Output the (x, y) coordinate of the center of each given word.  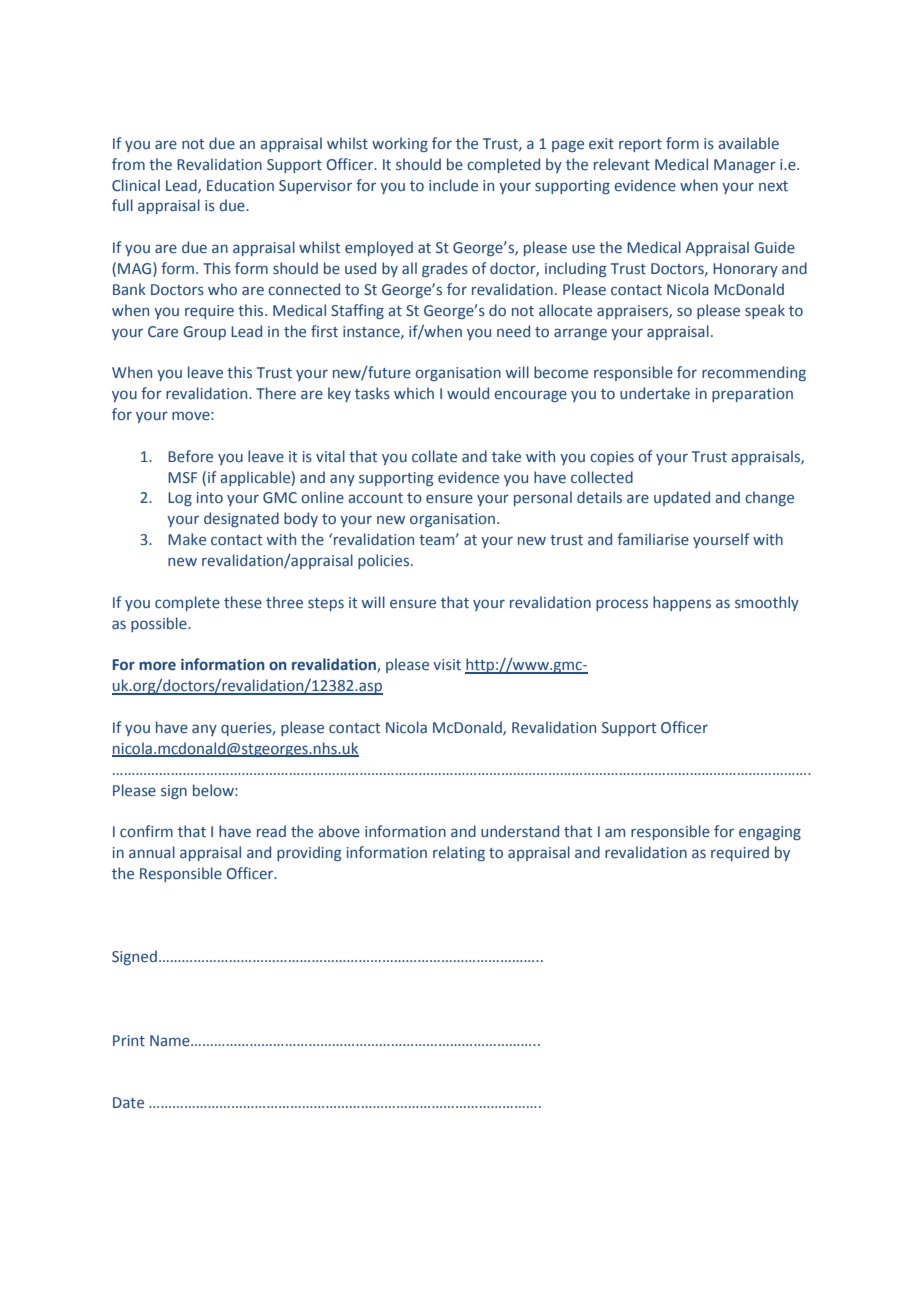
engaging (770, 833)
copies (612, 458)
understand (520, 831)
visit (447, 664)
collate (434, 456)
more (157, 666)
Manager (745, 166)
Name (171, 1040)
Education (240, 185)
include (453, 185)
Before (190, 456)
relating (459, 853)
